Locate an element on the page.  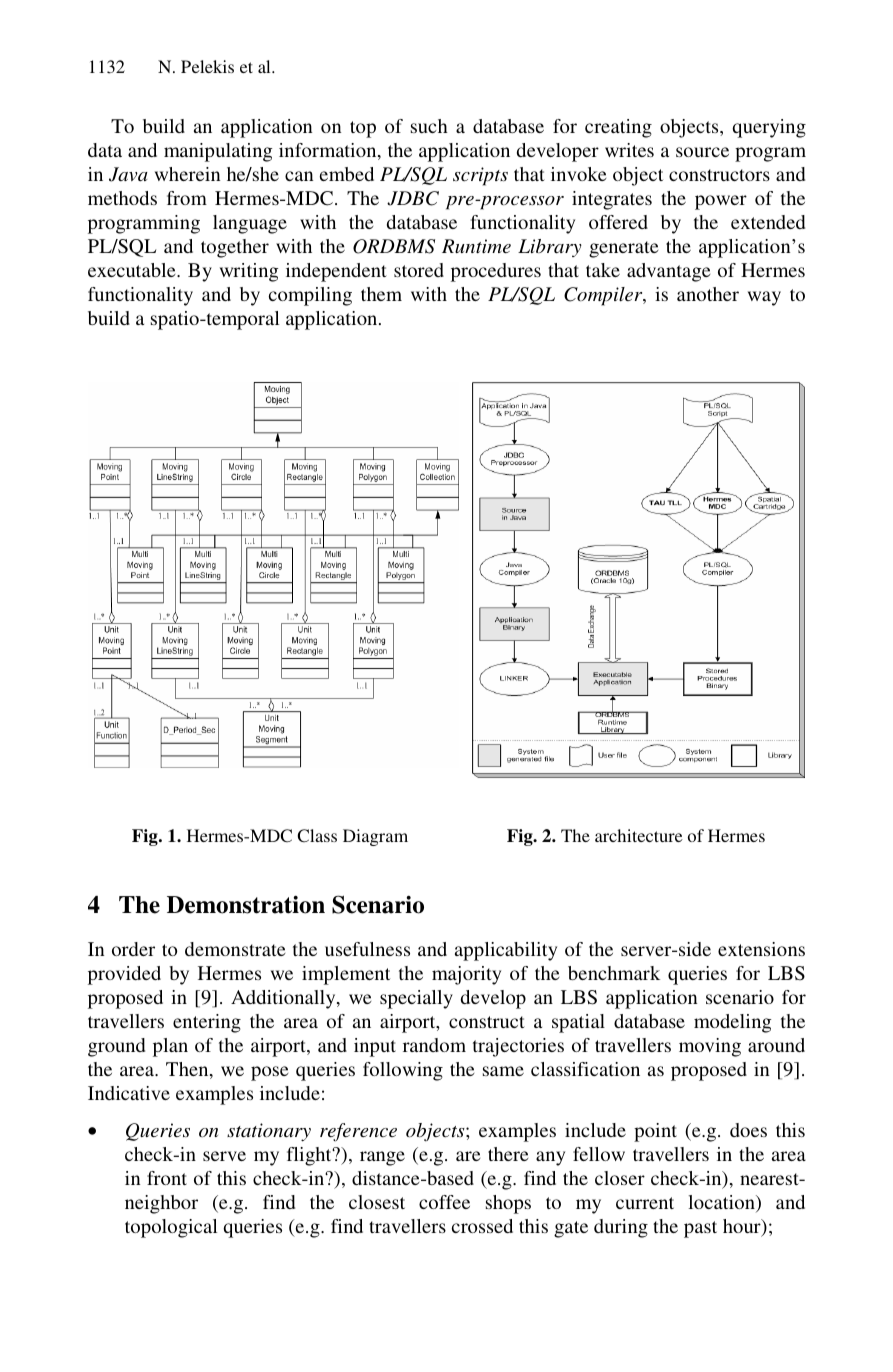
front is located at coordinates (167, 1178).
